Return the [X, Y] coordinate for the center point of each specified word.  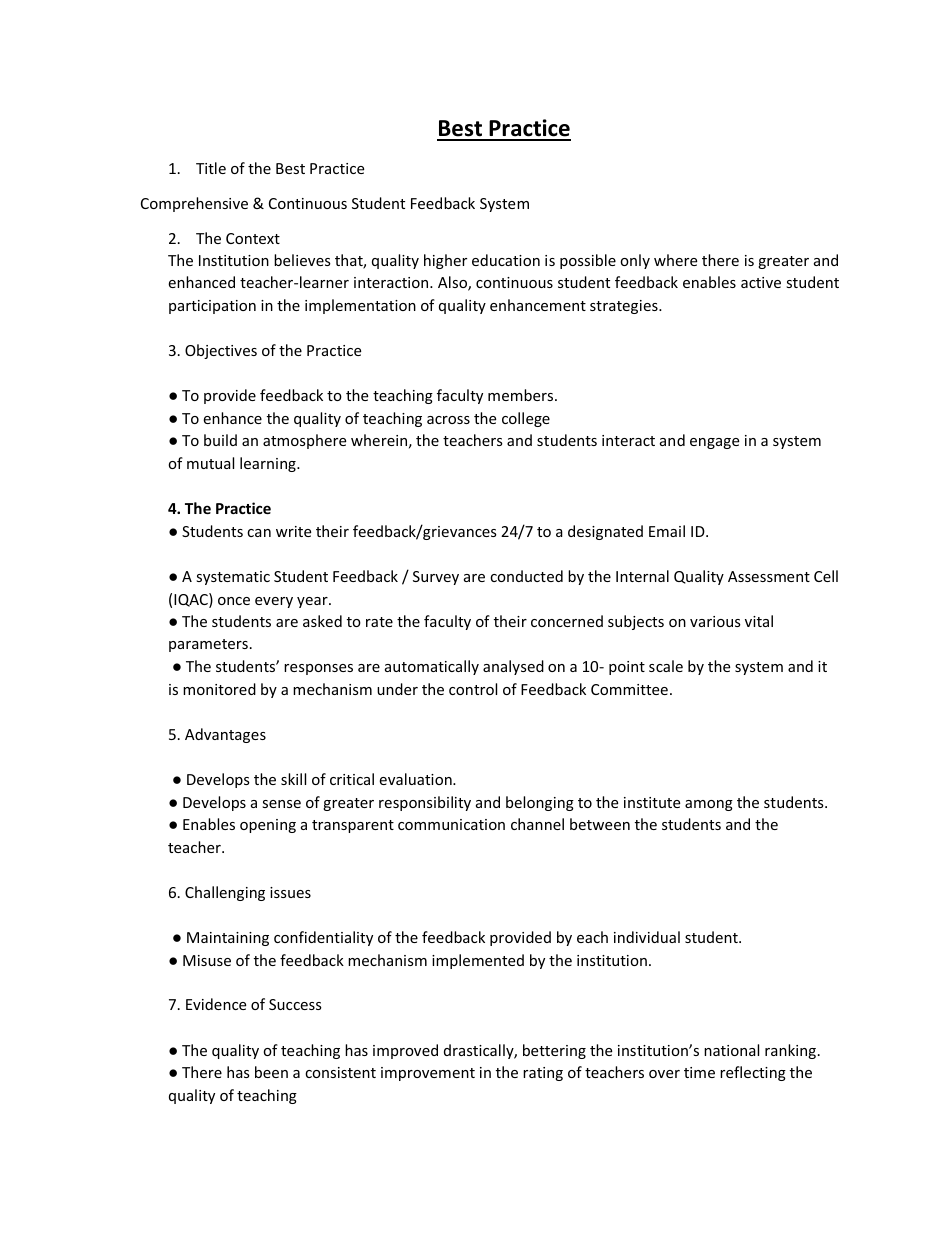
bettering [554, 1051]
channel [537, 824]
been [271, 1072]
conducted [526, 576]
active [761, 282]
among [709, 805]
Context [253, 238]
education [506, 260]
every [274, 602]
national [731, 1050]
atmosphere [304, 441]
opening [268, 826]
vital [759, 621]
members [522, 395]
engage [714, 443]
